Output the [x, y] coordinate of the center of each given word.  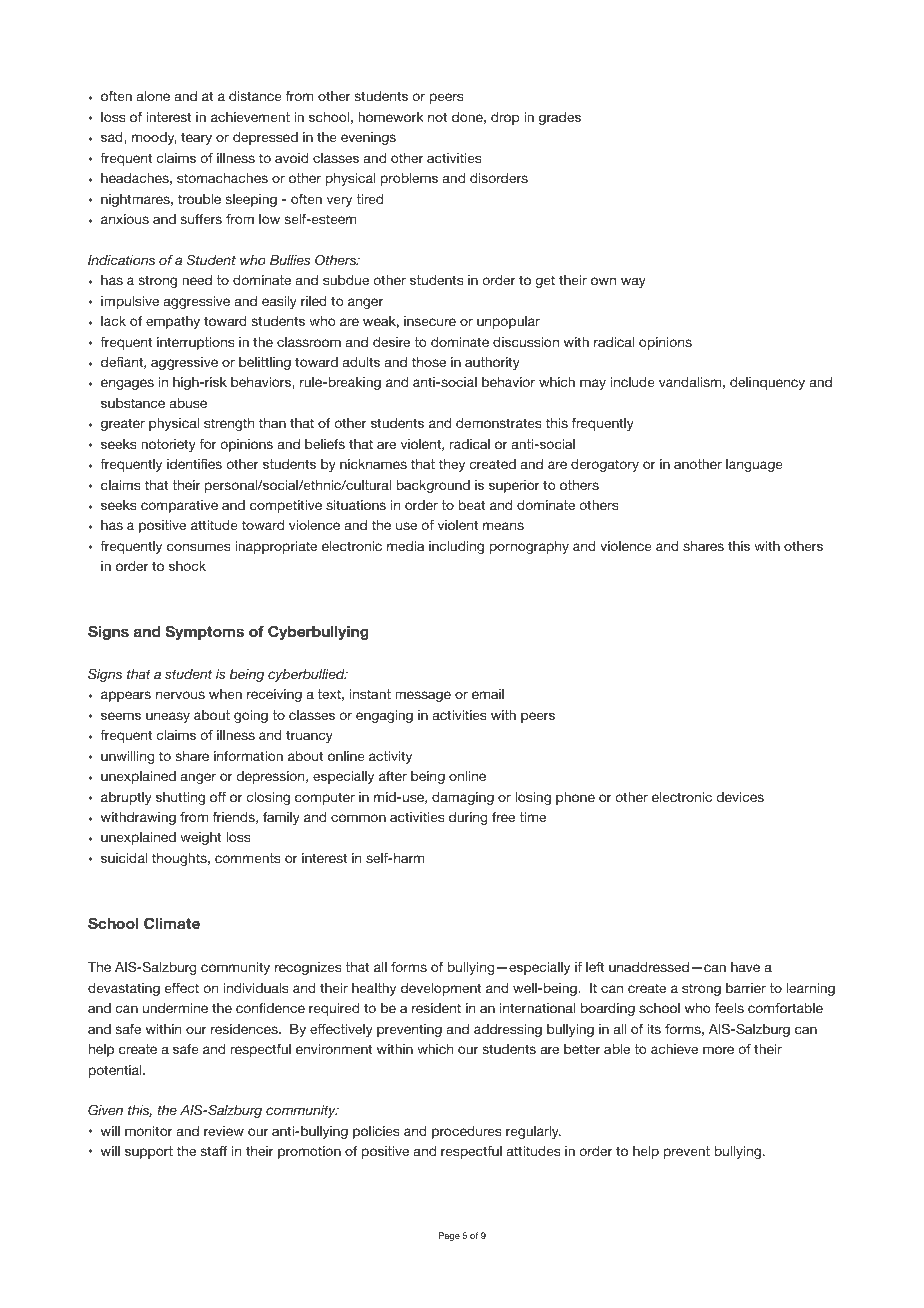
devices [740, 797]
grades [560, 118]
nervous [180, 695]
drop [505, 118]
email [488, 694]
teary [196, 138]
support [149, 1152]
